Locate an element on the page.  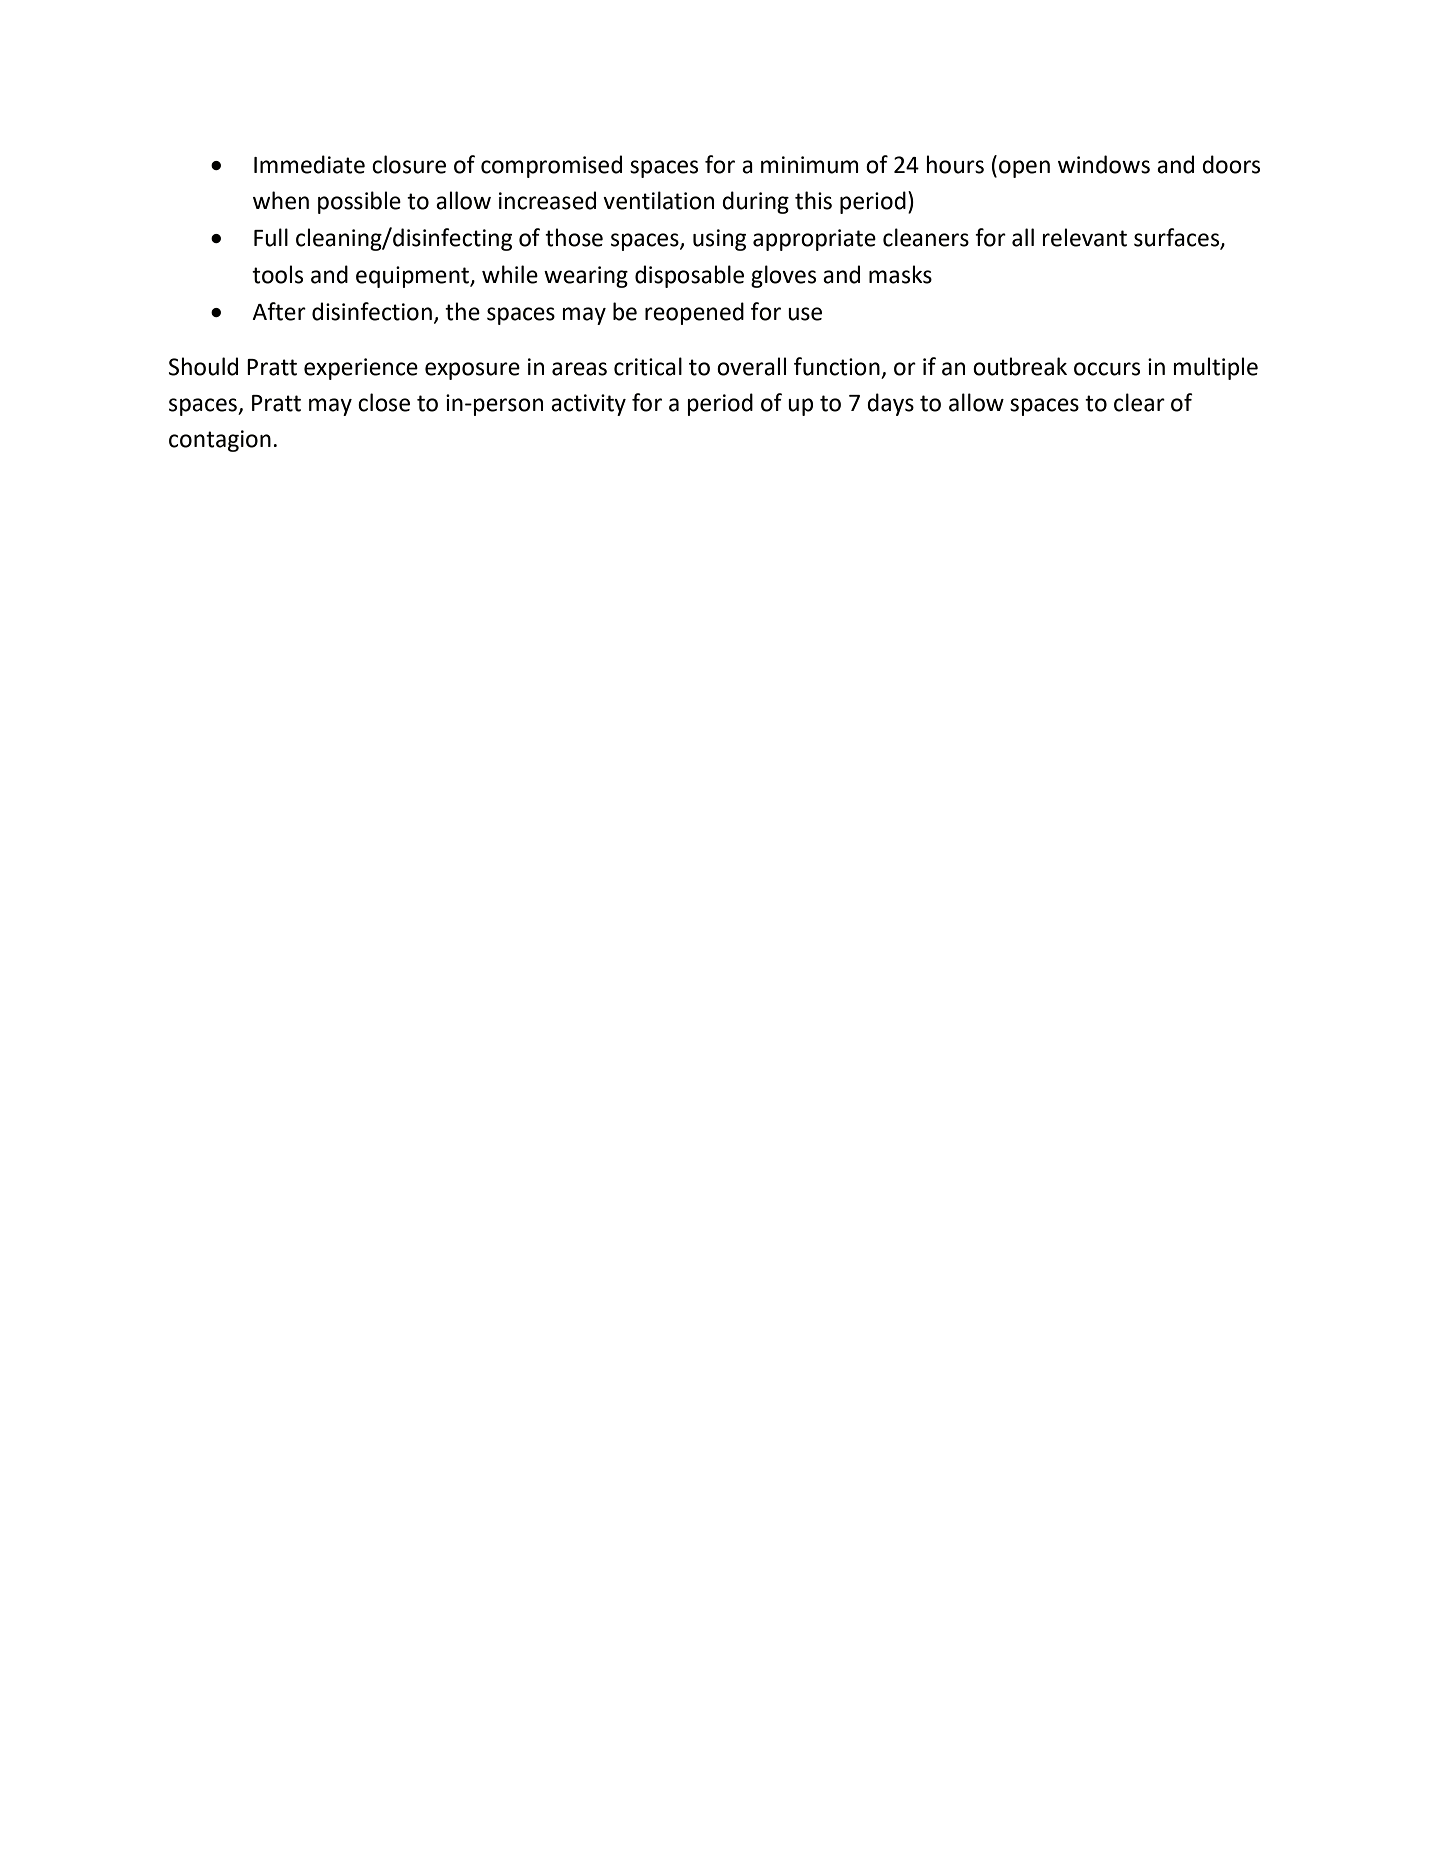
clear is located at coordinates (1139, 402).
